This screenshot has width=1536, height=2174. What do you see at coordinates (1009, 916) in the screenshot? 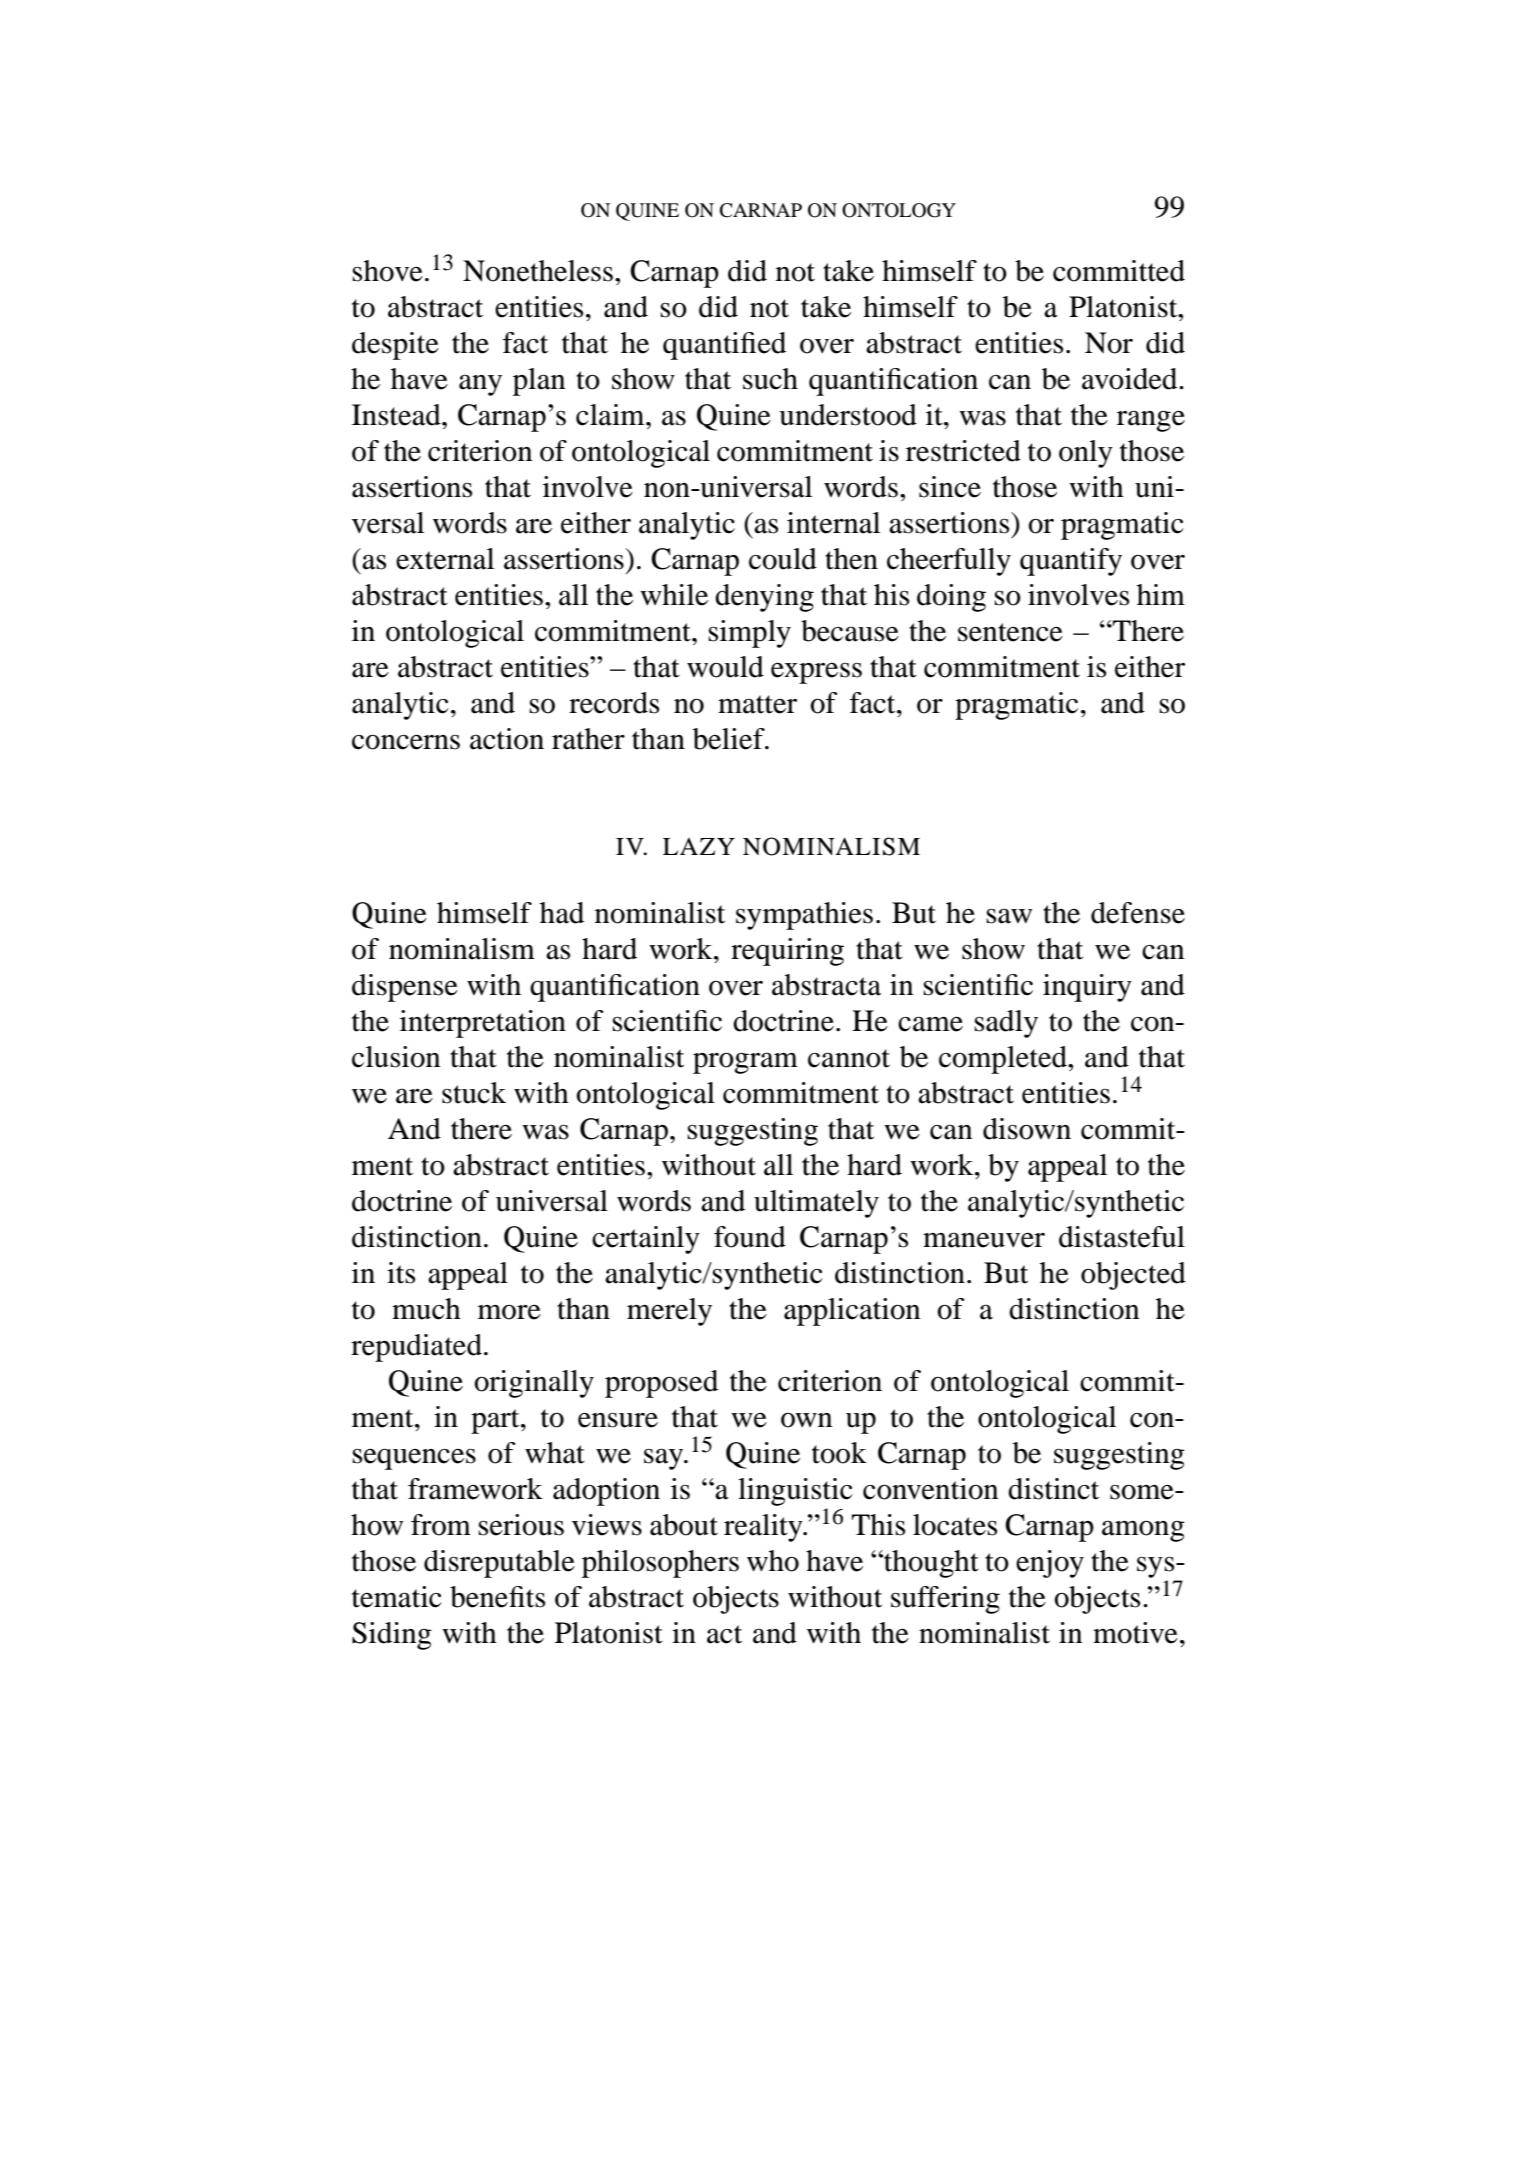
I see `saw` at bounding box center [1009, 916].
